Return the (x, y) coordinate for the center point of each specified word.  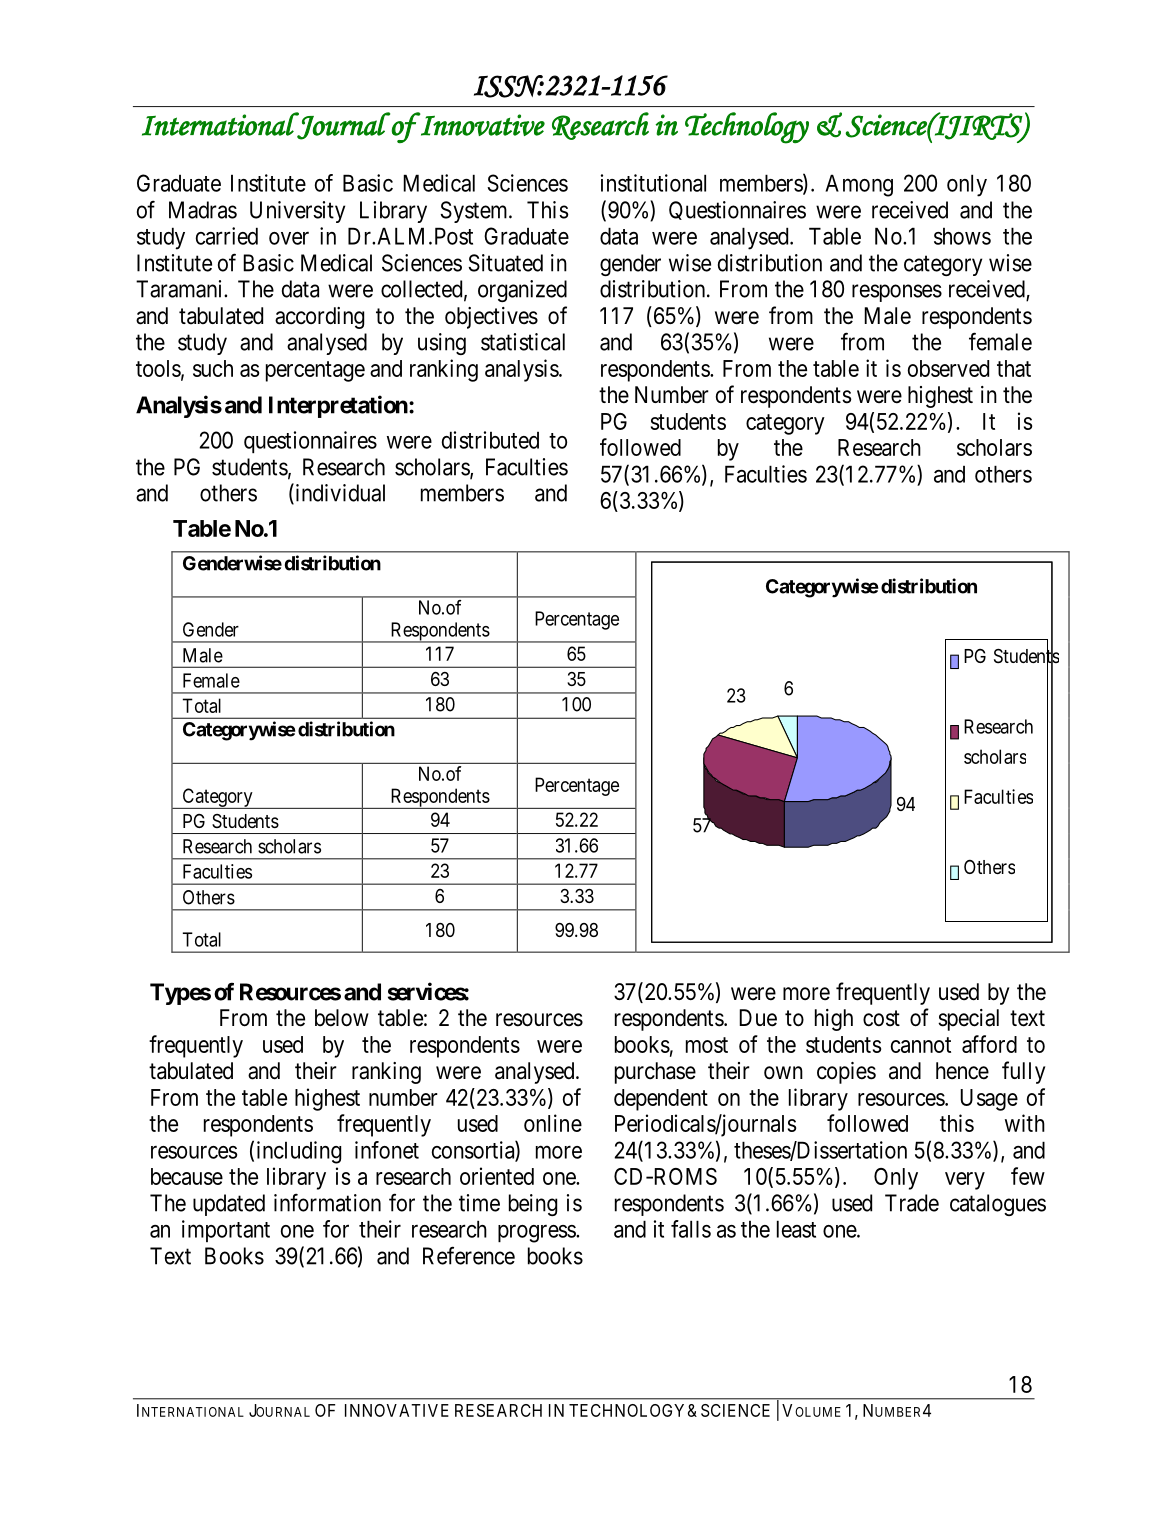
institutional (653, 183)
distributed (490, 440)
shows (962, 236)
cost (881, 1018)
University (297, 212)
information (327, 1202)
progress (537, 1234)
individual (339, 493)
